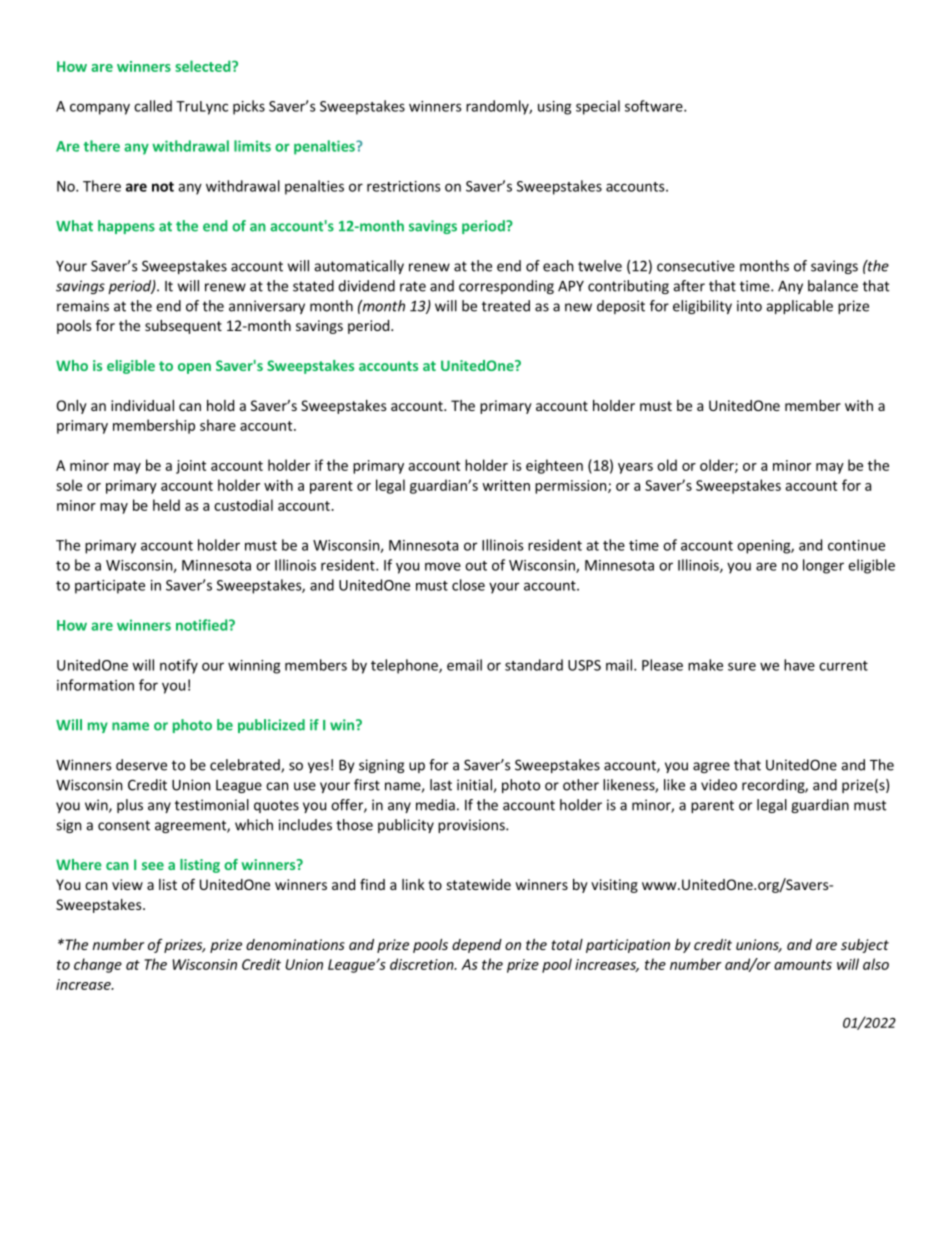 The width and height of the screenshot is (952, 1233). I want to click on software, so click(655, 106).
